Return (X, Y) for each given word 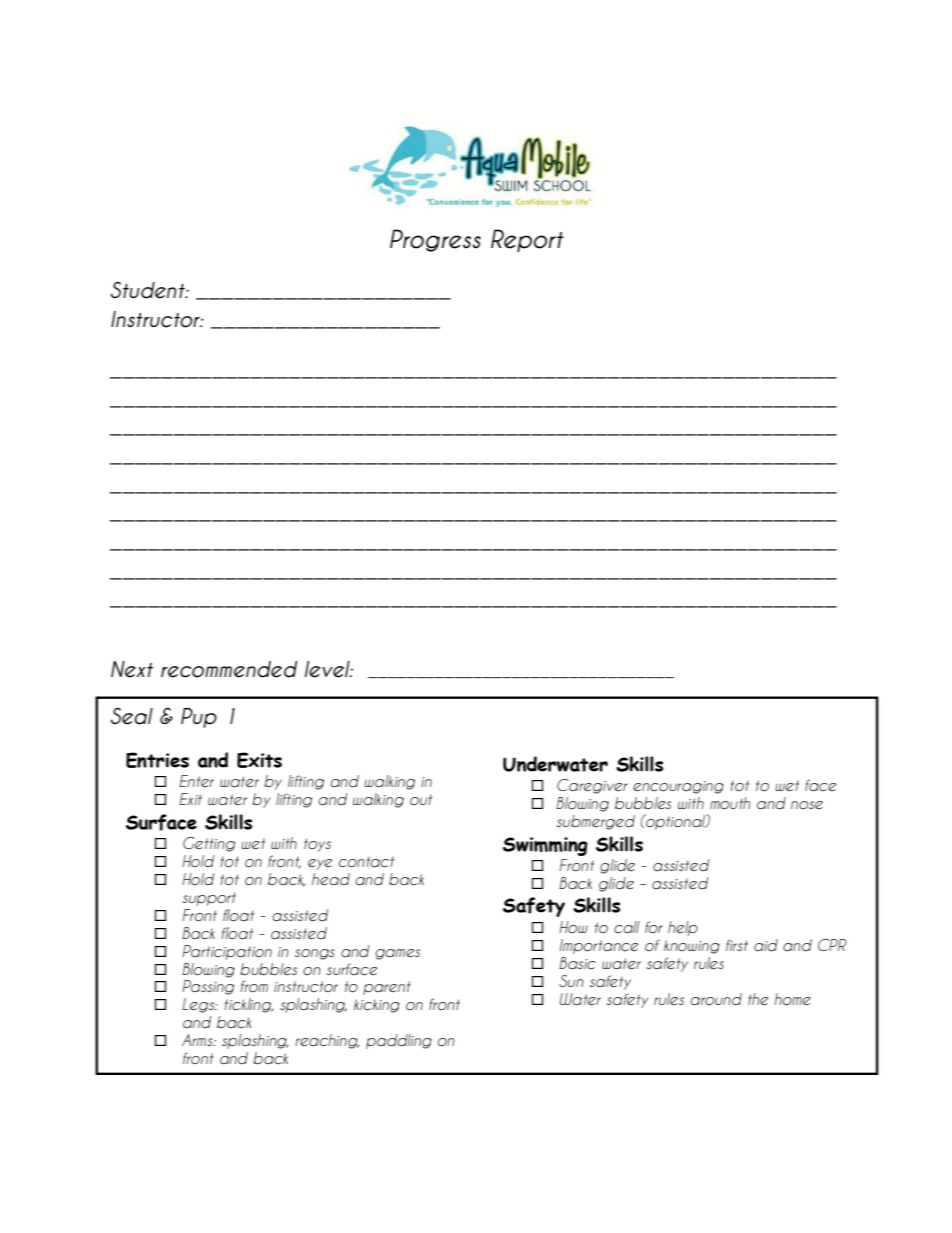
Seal (132, 716)
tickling (249, 1005)
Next (132, 669)
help (683, 928)
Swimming (545, 846)
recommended (229, 669)
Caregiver (592, 786)
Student (149, 290)
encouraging (678, 787)
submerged (595, 822)
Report (527, 240)
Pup (199, 718)
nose (807, 805)
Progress (435, 240)
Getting (209, 844)
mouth (730, 803)
